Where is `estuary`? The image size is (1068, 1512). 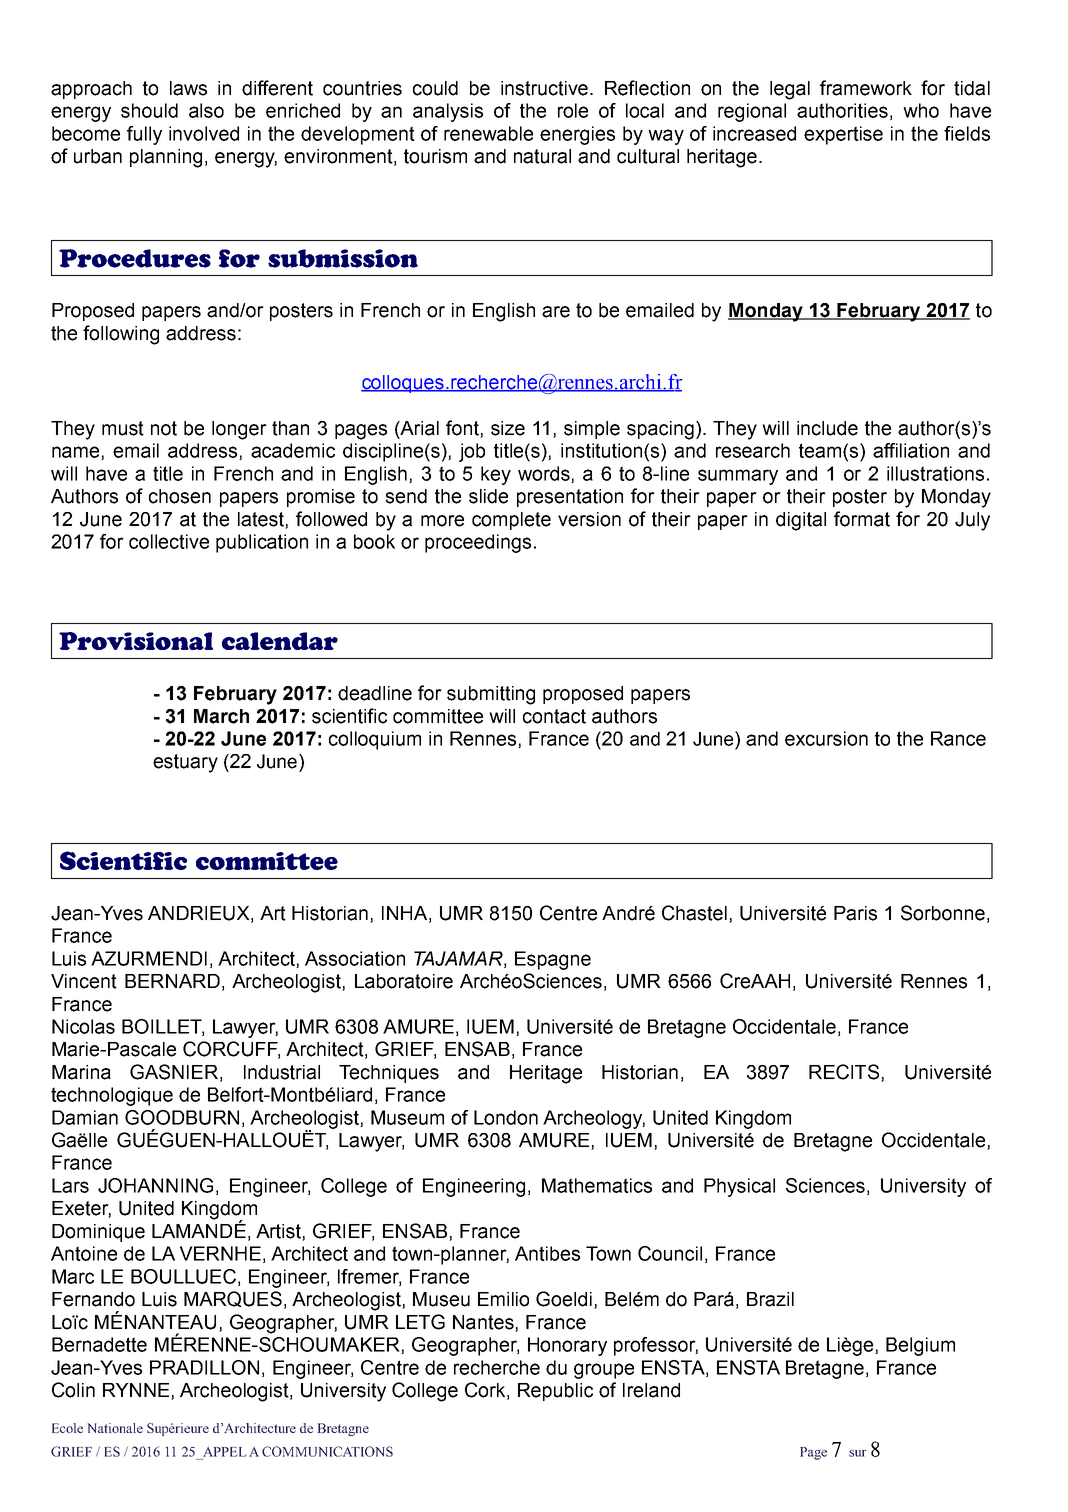 estuary is located at coordinates (185, 763).
